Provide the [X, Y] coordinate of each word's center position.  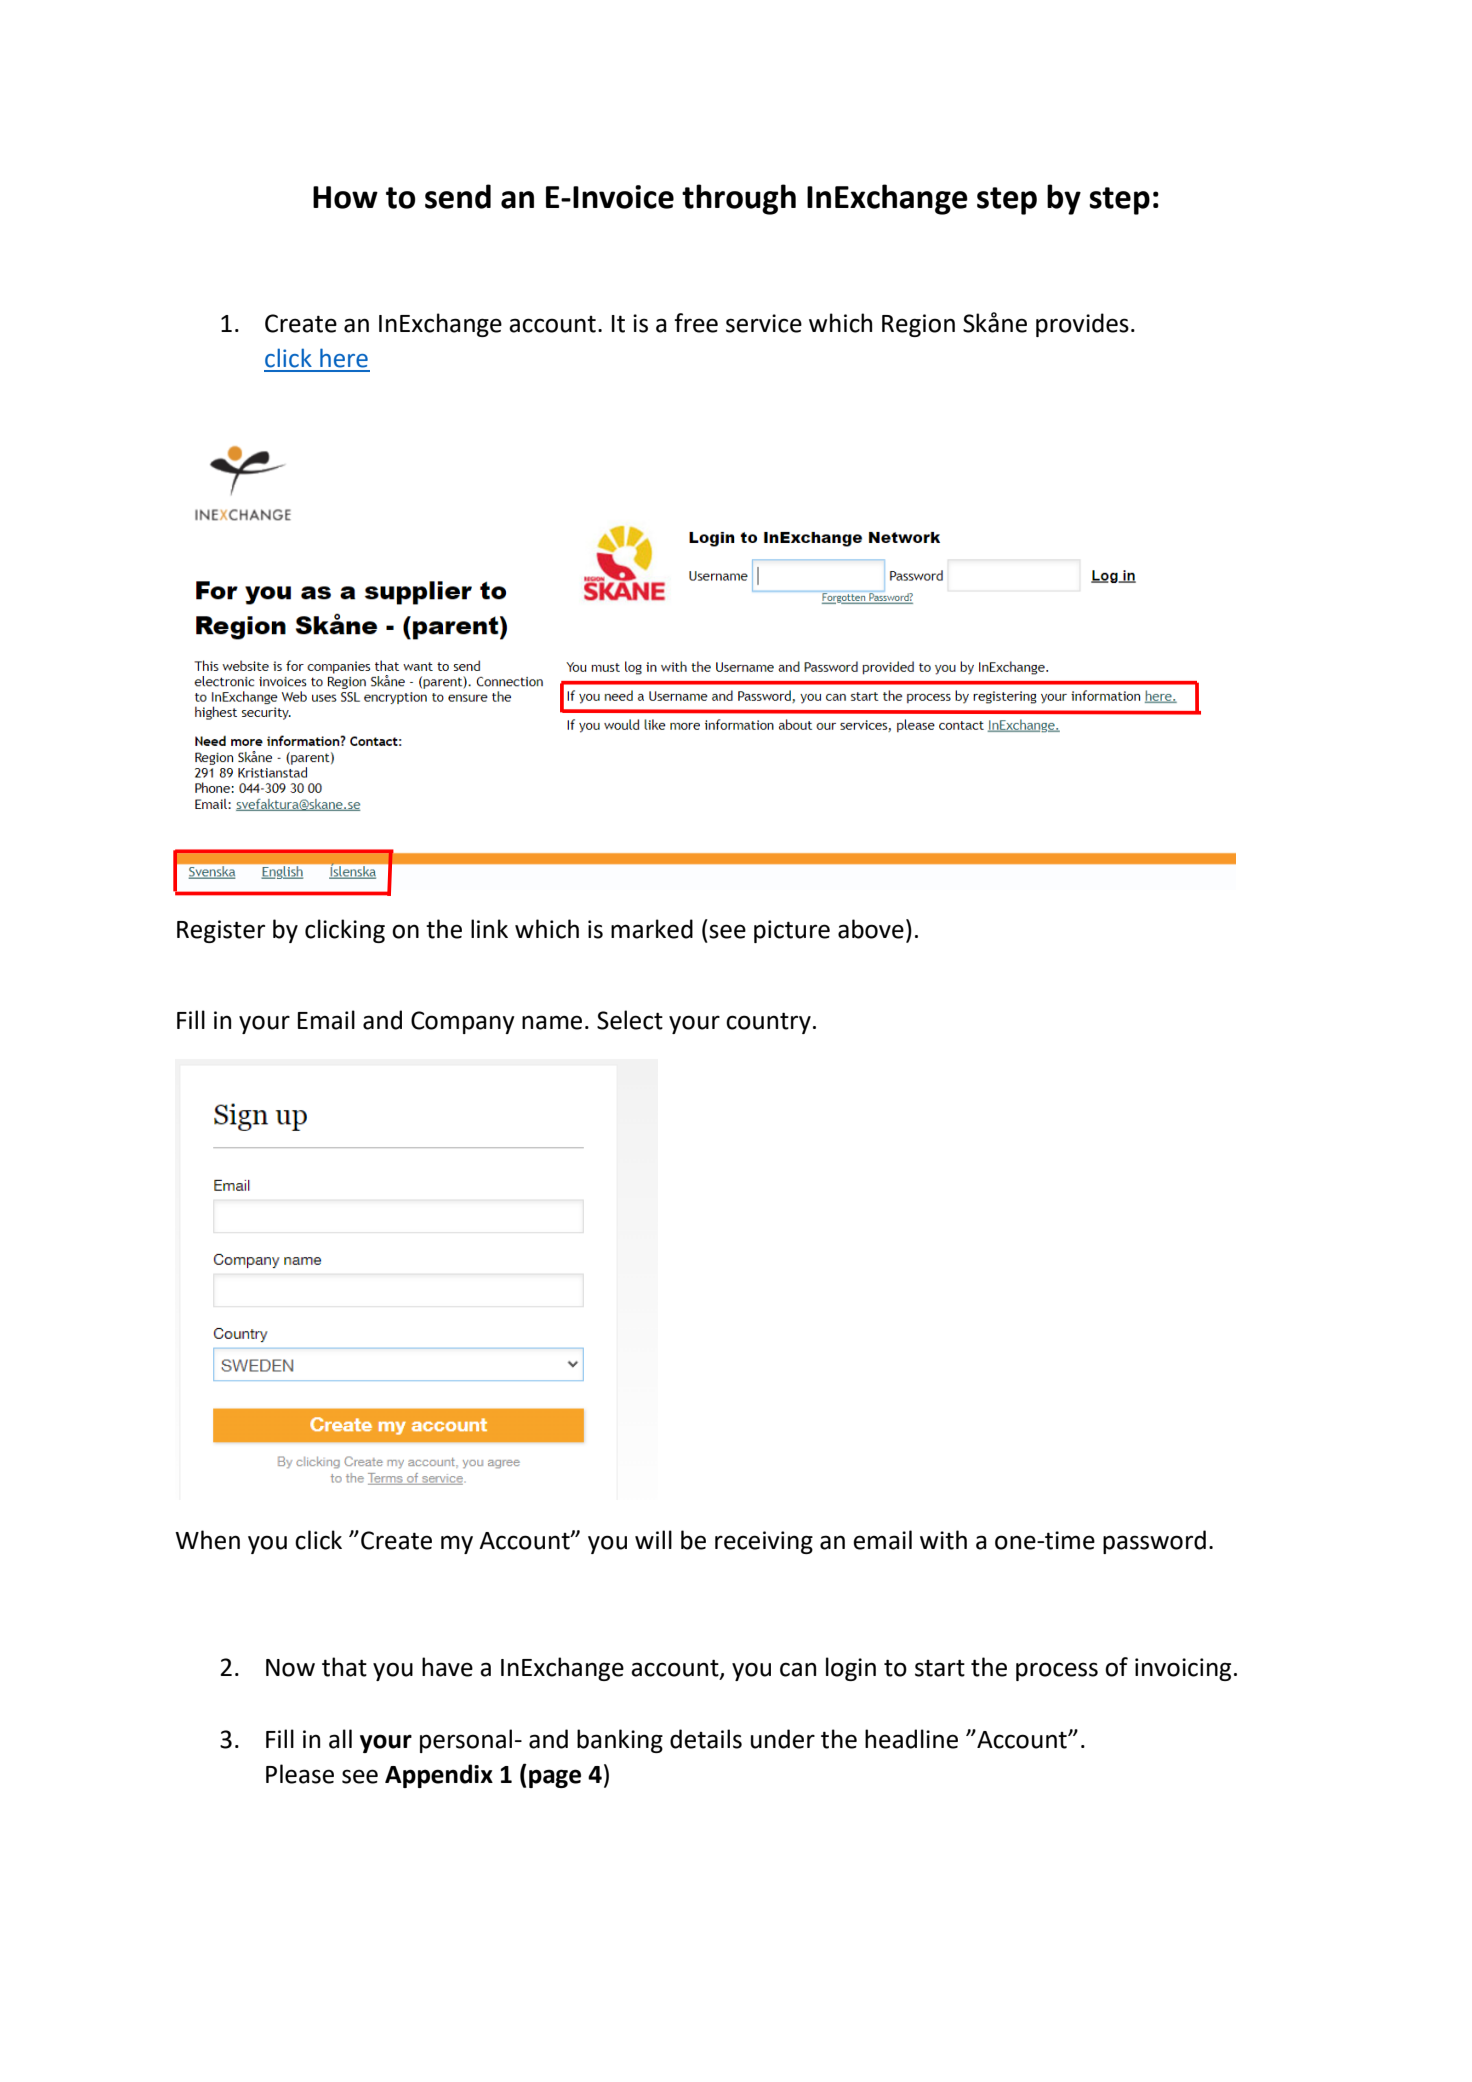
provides [1082, 325]
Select [630, 1020]
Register [221, 931]
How [345, 197]
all [340, 1739]
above [871, 929]
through [739, 199]
